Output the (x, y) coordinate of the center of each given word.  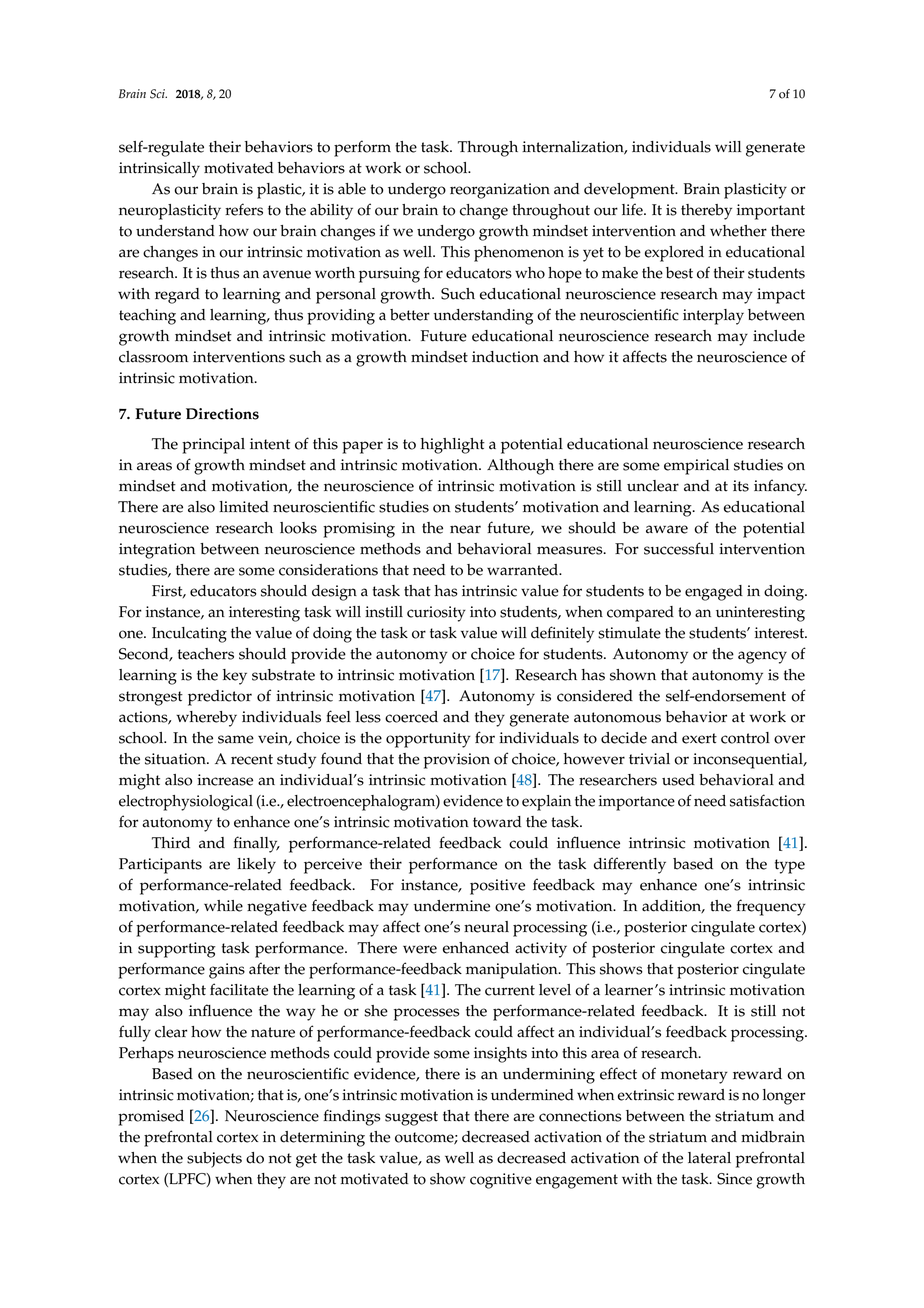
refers (244, 209)
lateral (709, 1158)
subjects (214, 1160)
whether (738, 231)
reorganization (500, 191)
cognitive (501, 1181)
